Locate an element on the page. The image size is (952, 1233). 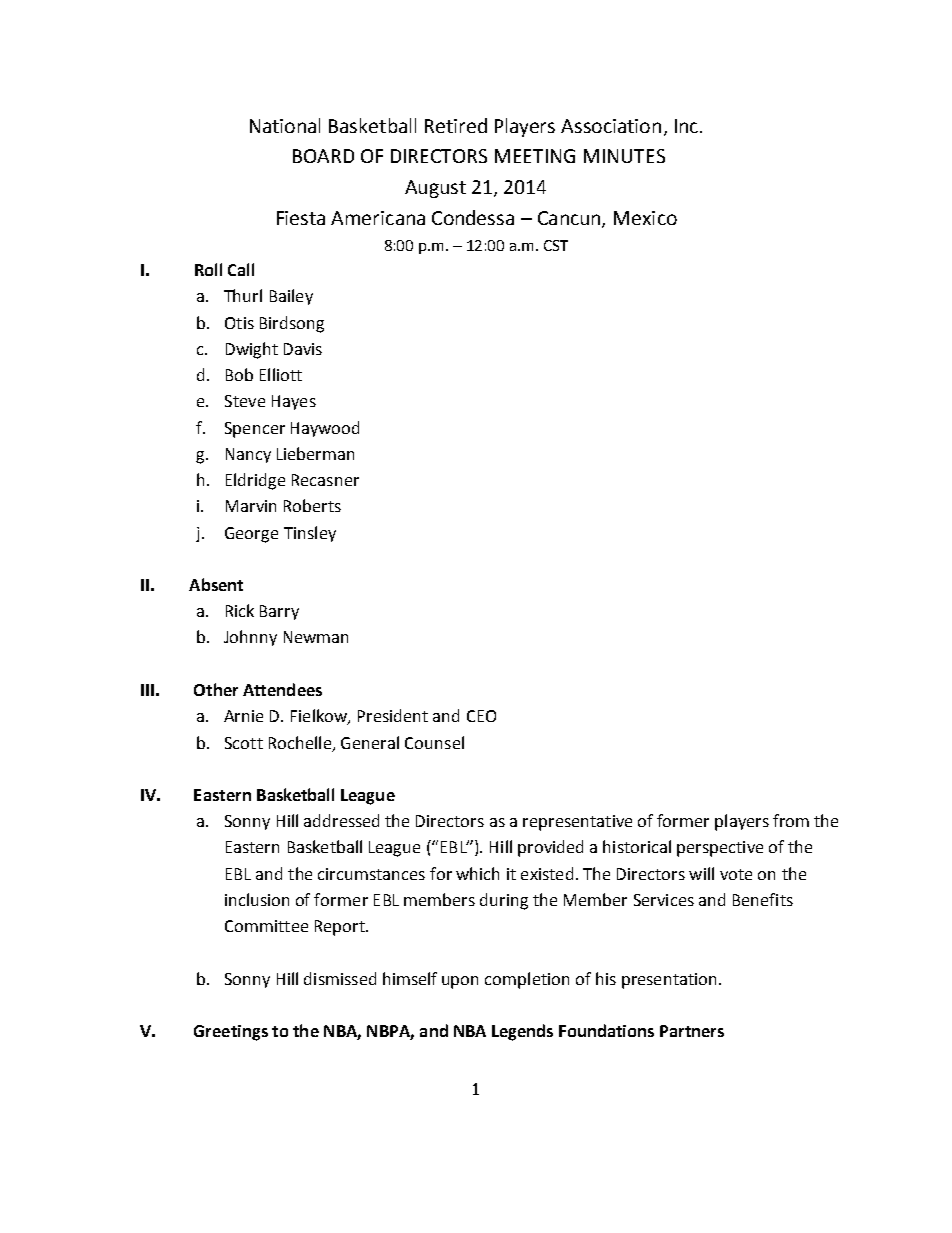
MINUTES is located at coordinates (624, 156).
